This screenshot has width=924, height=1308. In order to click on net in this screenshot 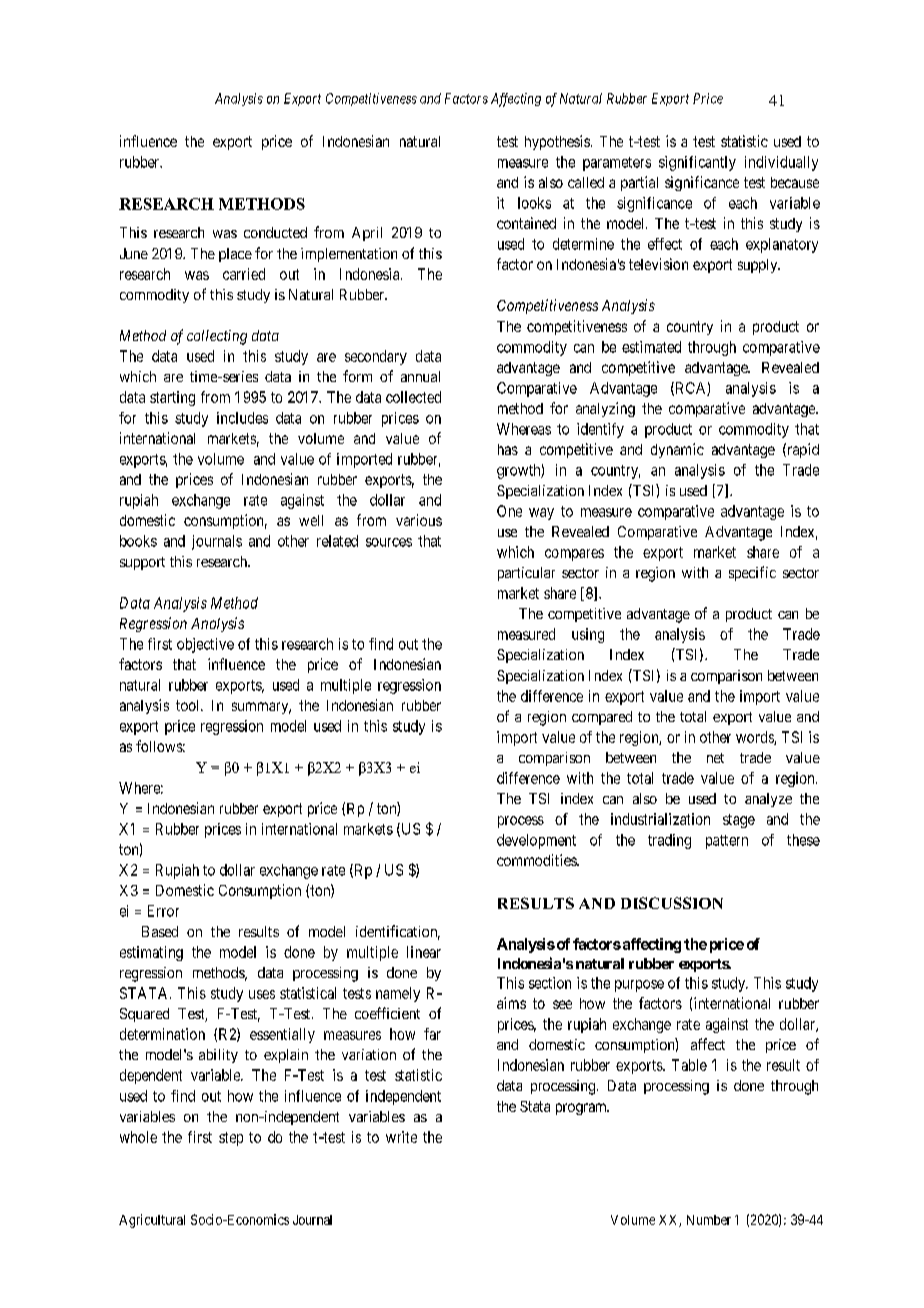, I will do `click(715, 758)`.
